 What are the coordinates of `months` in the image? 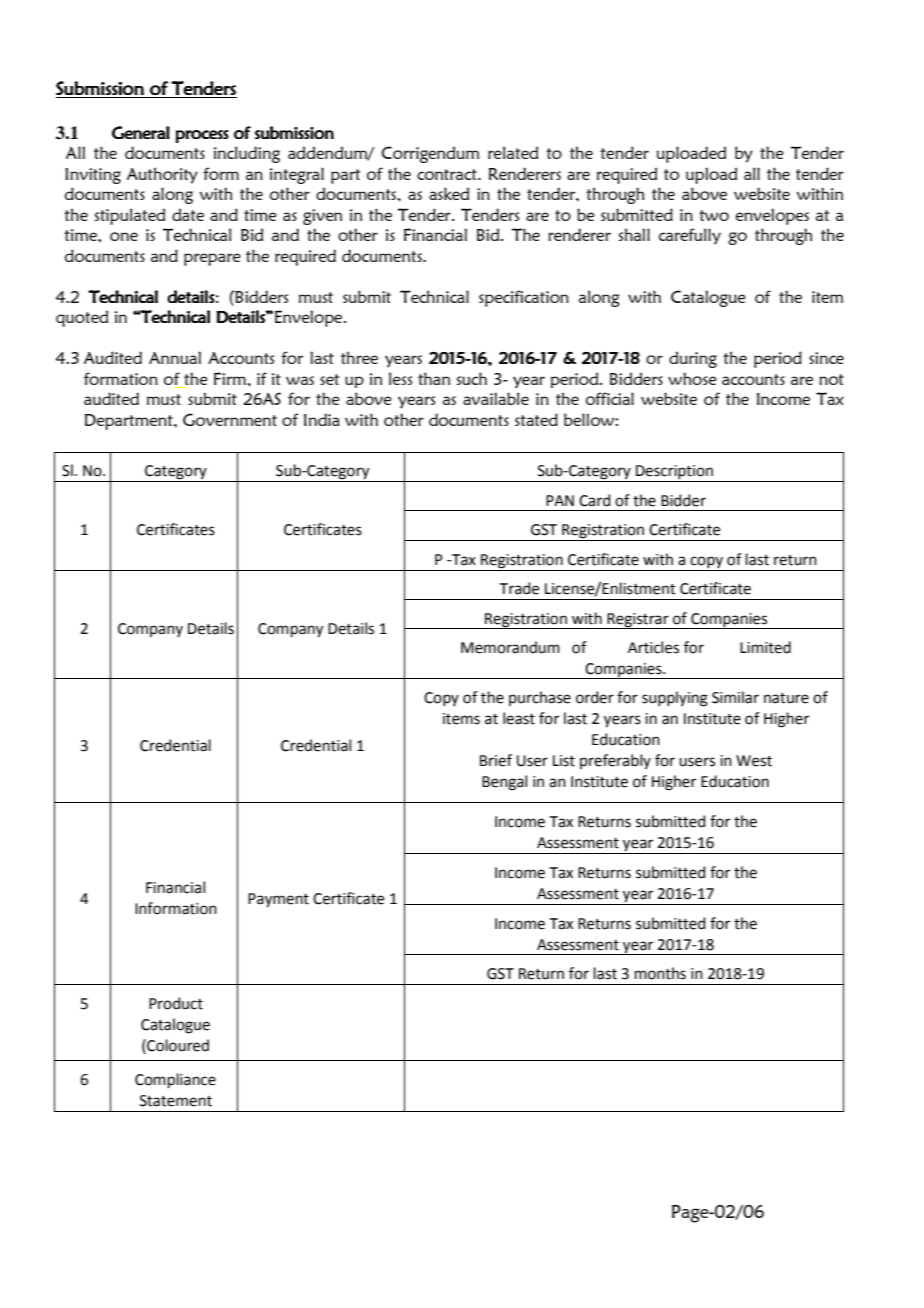 It's located at (660, 973).
